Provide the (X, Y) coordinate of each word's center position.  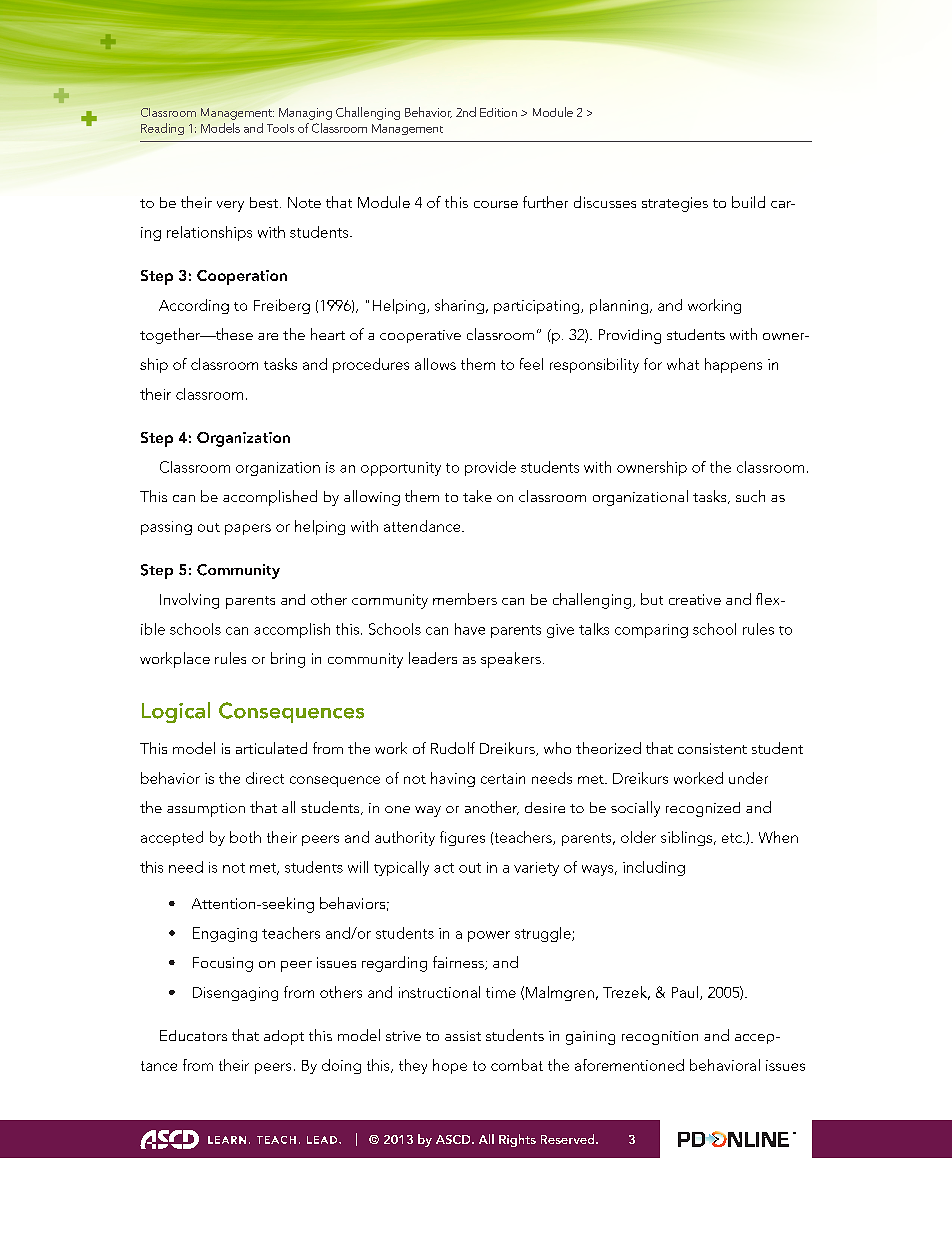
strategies (675, 204)
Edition (498, 112)
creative (695, 599)
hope (450, 1066)
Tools (280, 128)
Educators (193, 1035)
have (470, 629)
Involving (189, 601)
